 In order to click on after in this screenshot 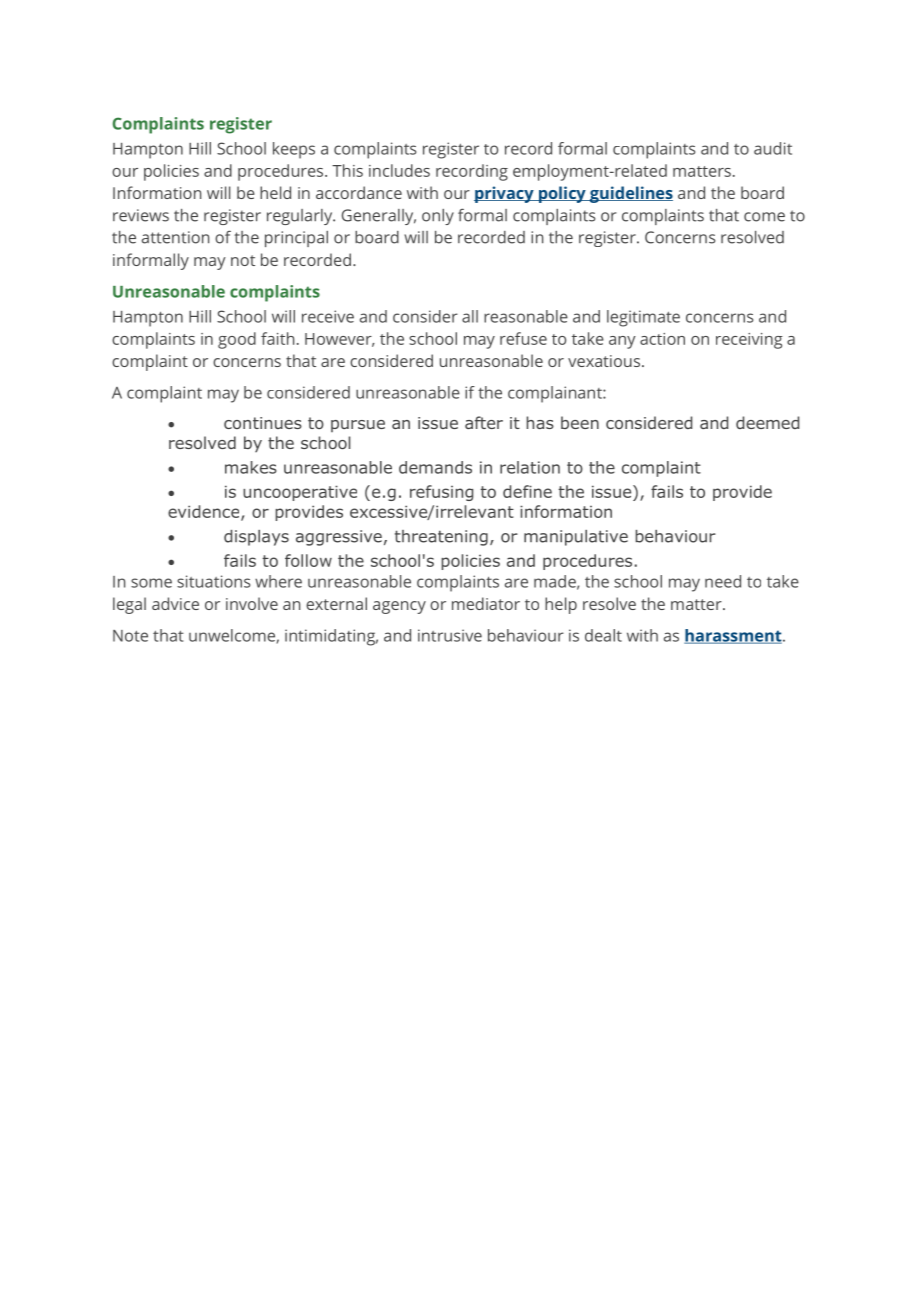, I will do `click(484, 422)`.
